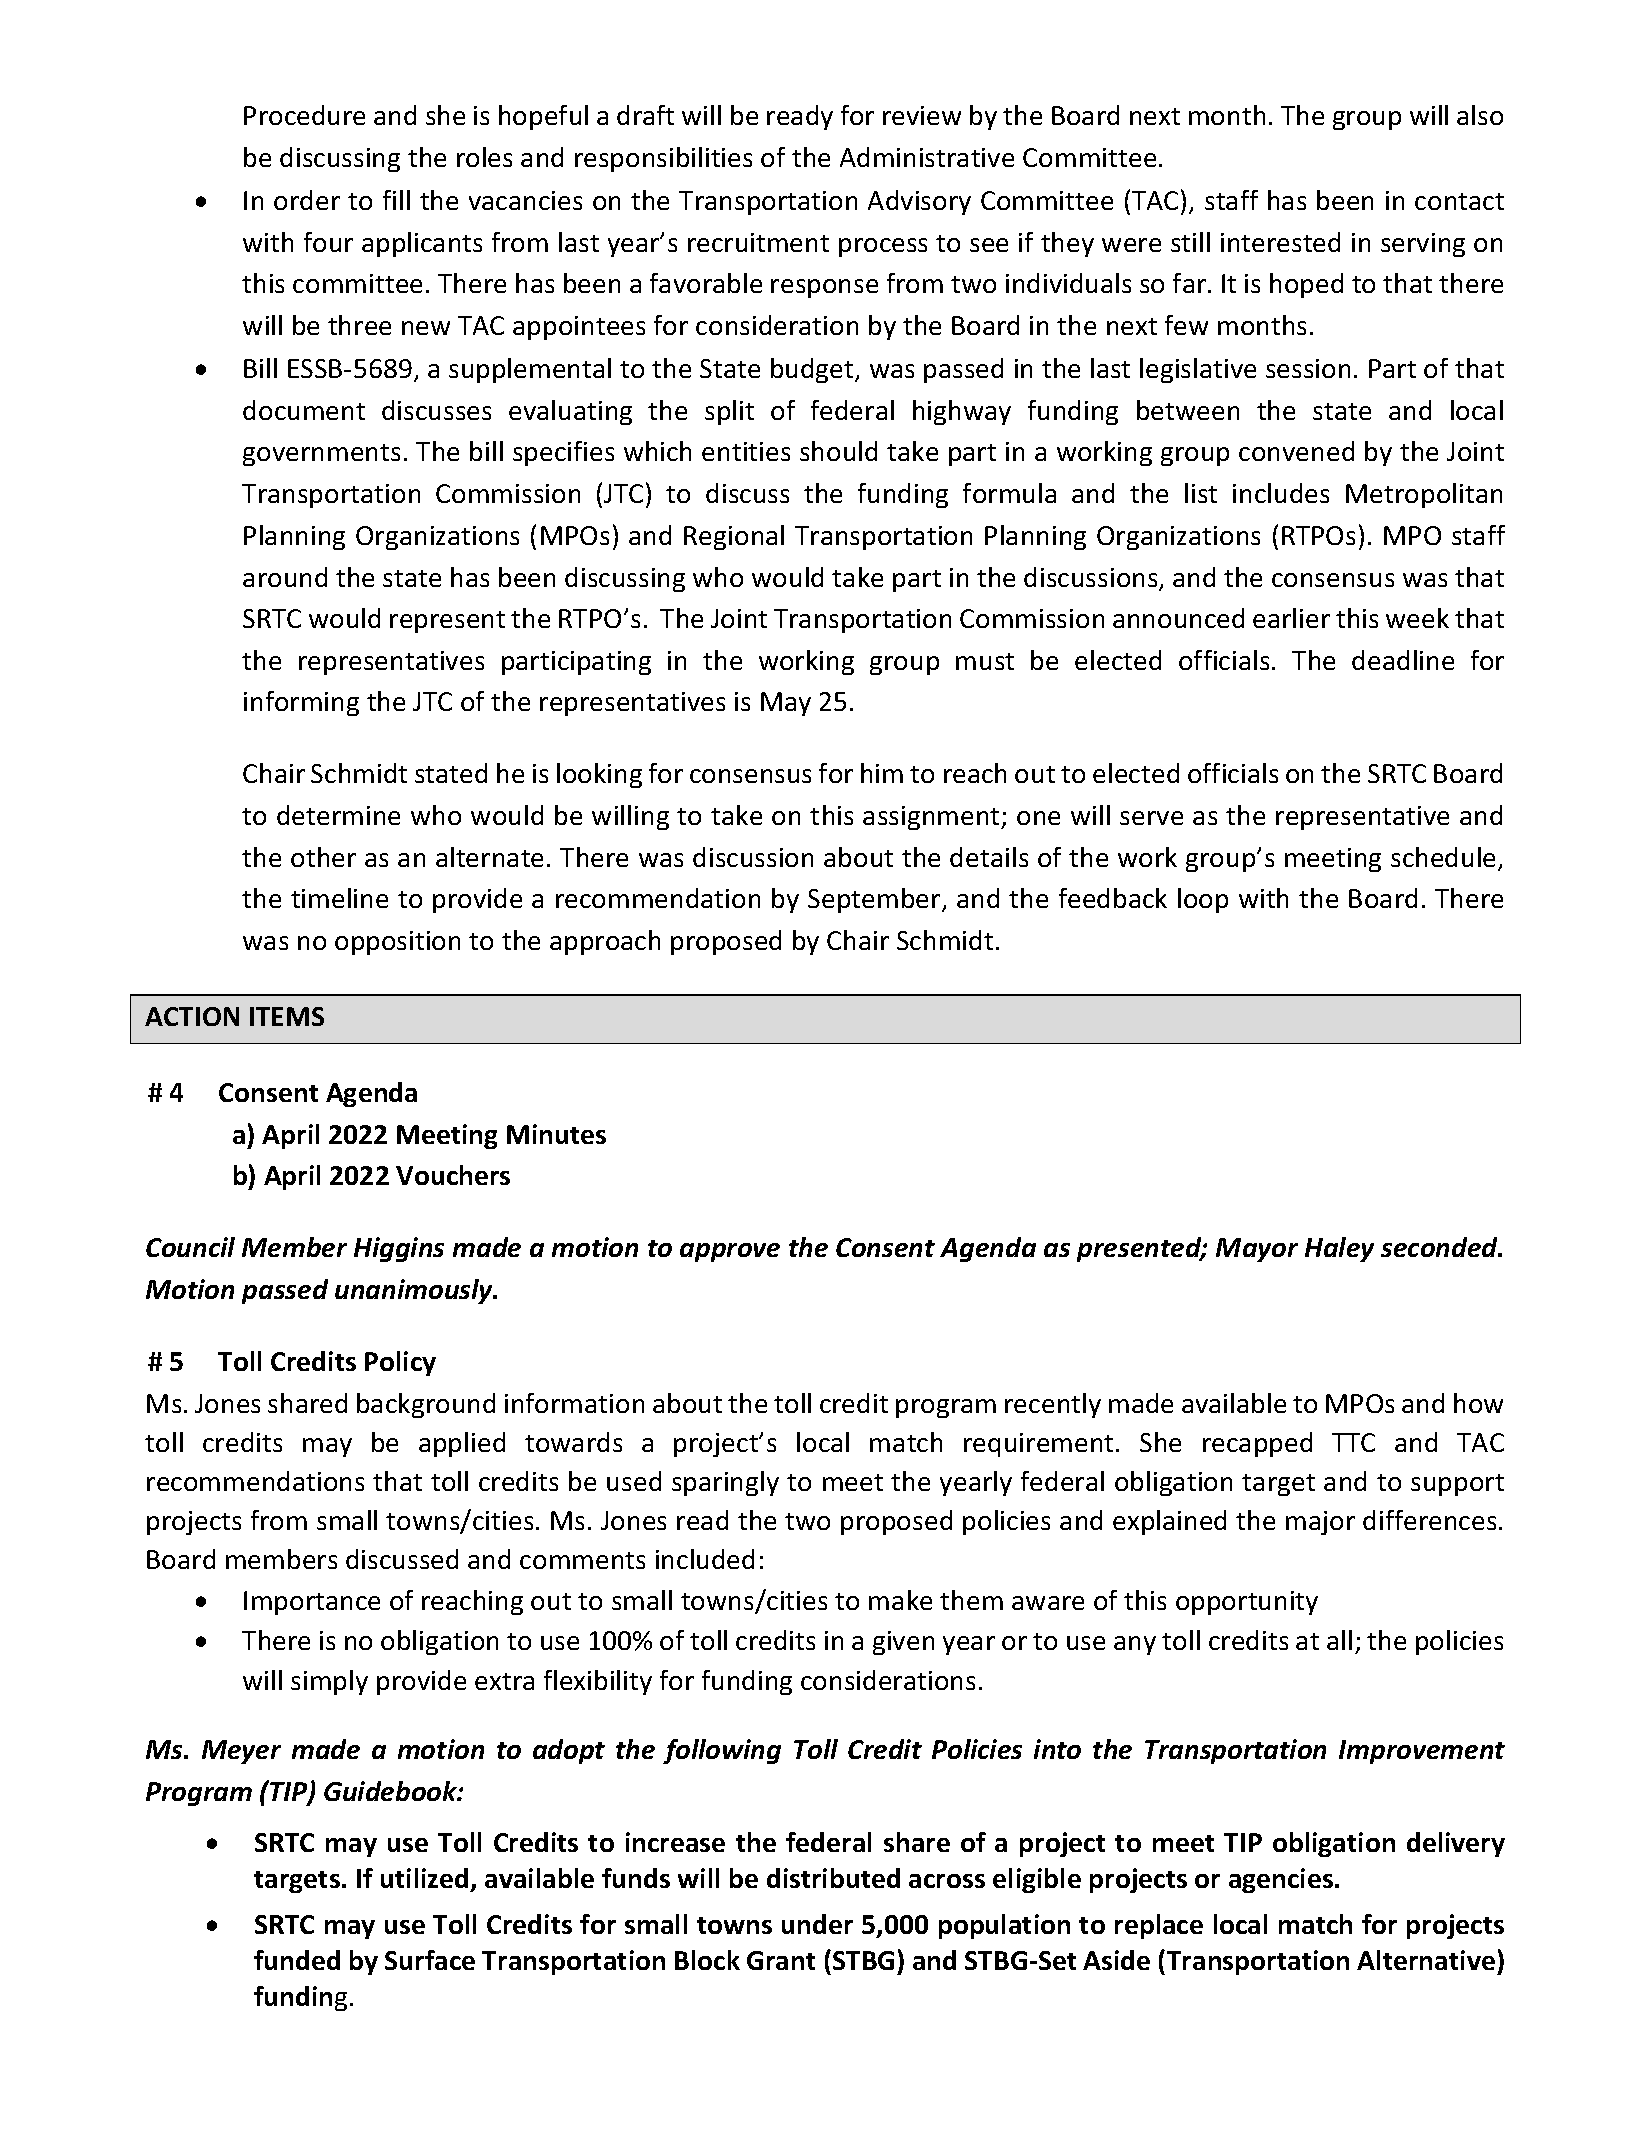 The height and width of the screenshot is (2137, 1651). I want to click on utilized, so click(424, 1878).
